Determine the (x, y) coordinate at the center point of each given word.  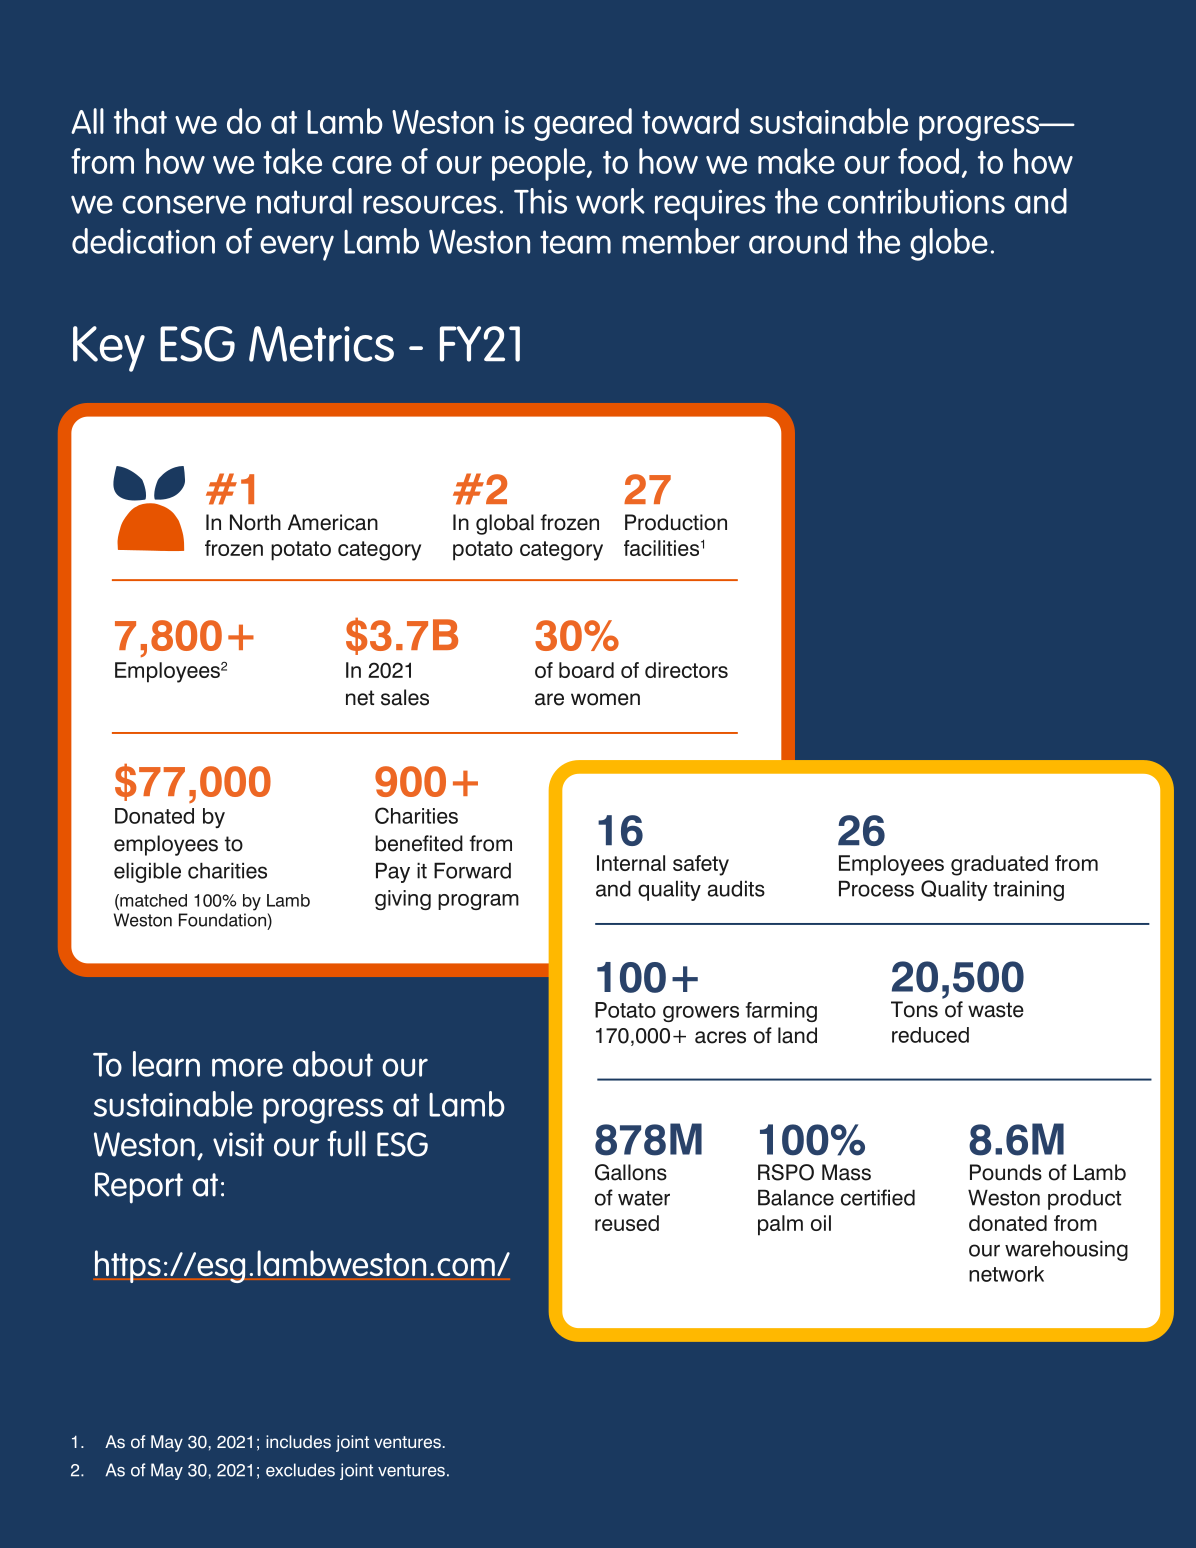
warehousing (1066, 1250)
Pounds (1006, 1172)
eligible (147, 872)
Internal (631, 863)
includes (298, 1442)
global (505, 524)
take (292, 161)
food (928, 161)
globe (949, 244)
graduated (999, 865)
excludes (300, 1470)
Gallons (631, 1172)
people (540, 164)
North (255, 522)
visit (238, 1144)
